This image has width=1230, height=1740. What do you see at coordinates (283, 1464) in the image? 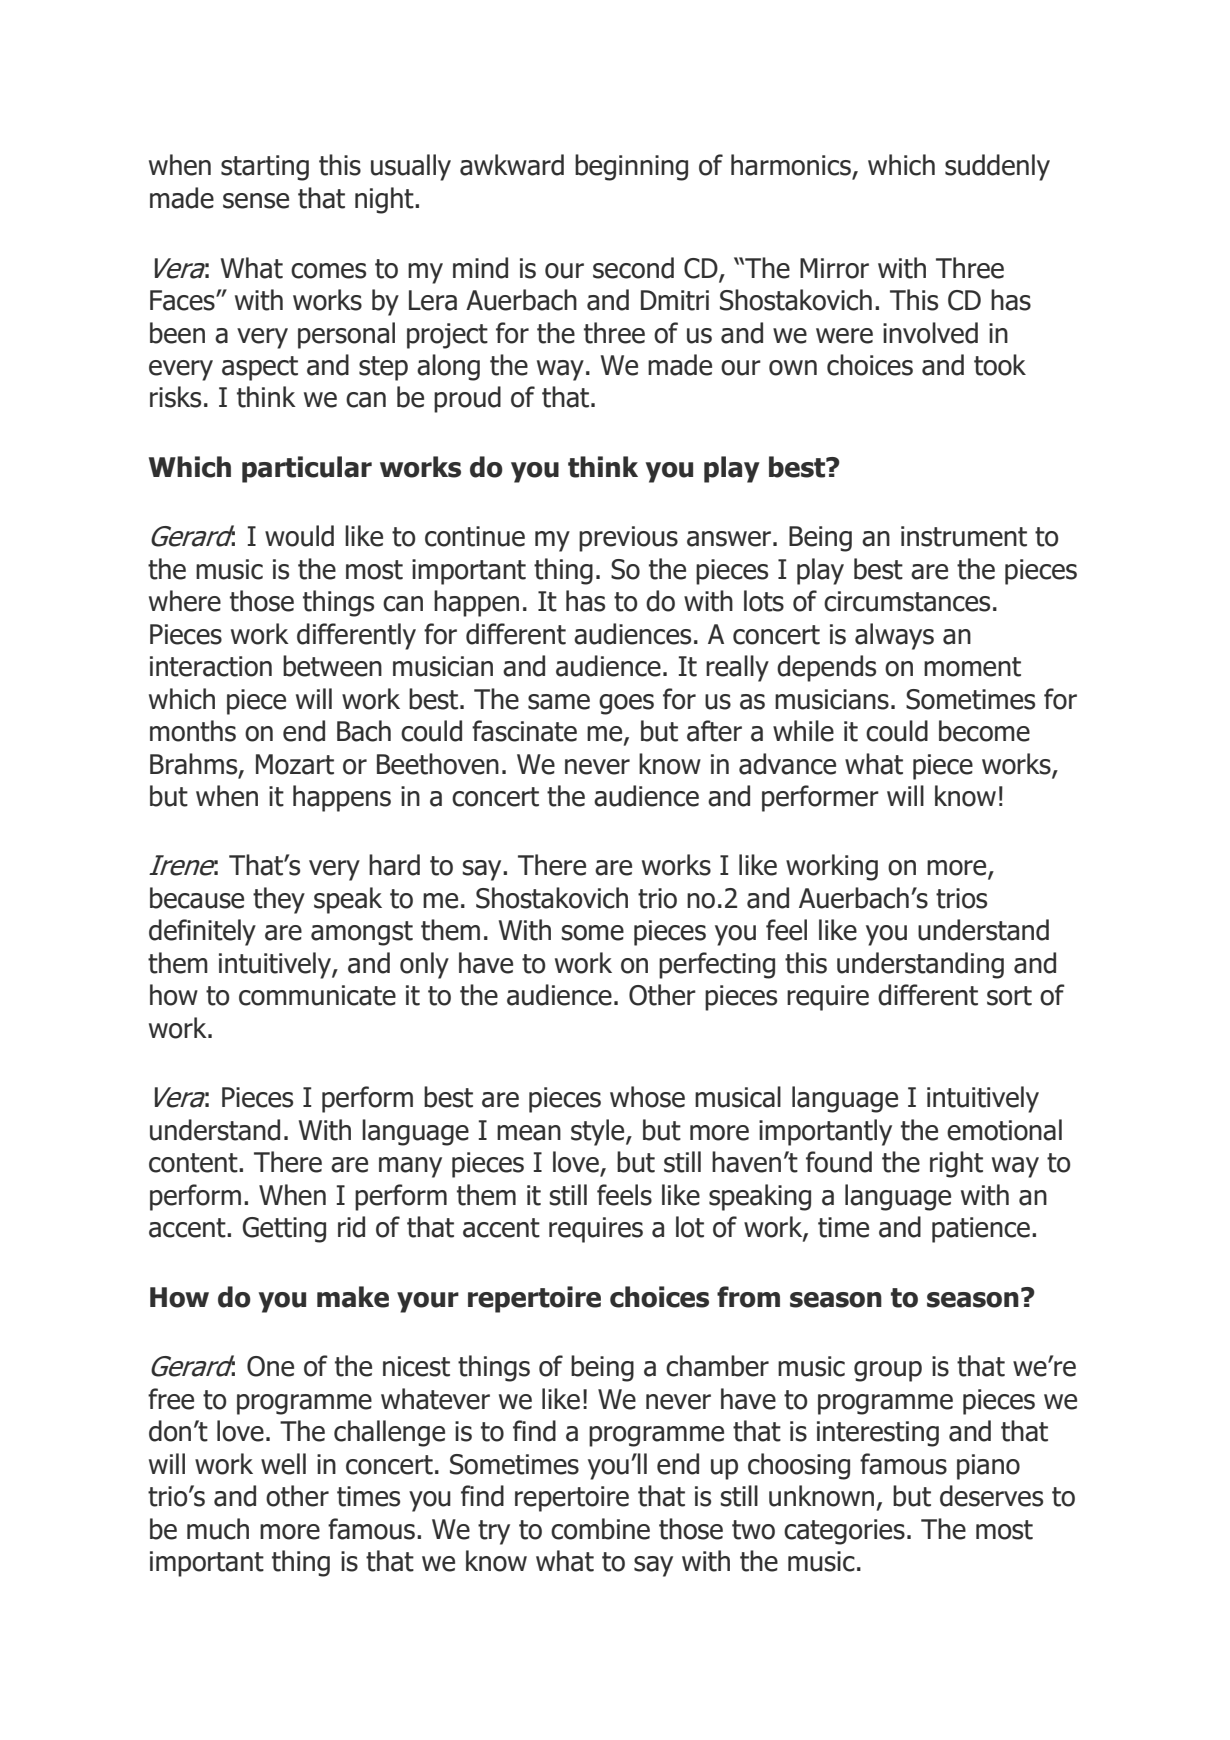
I see `well` at bounding box center [283, 1464].
